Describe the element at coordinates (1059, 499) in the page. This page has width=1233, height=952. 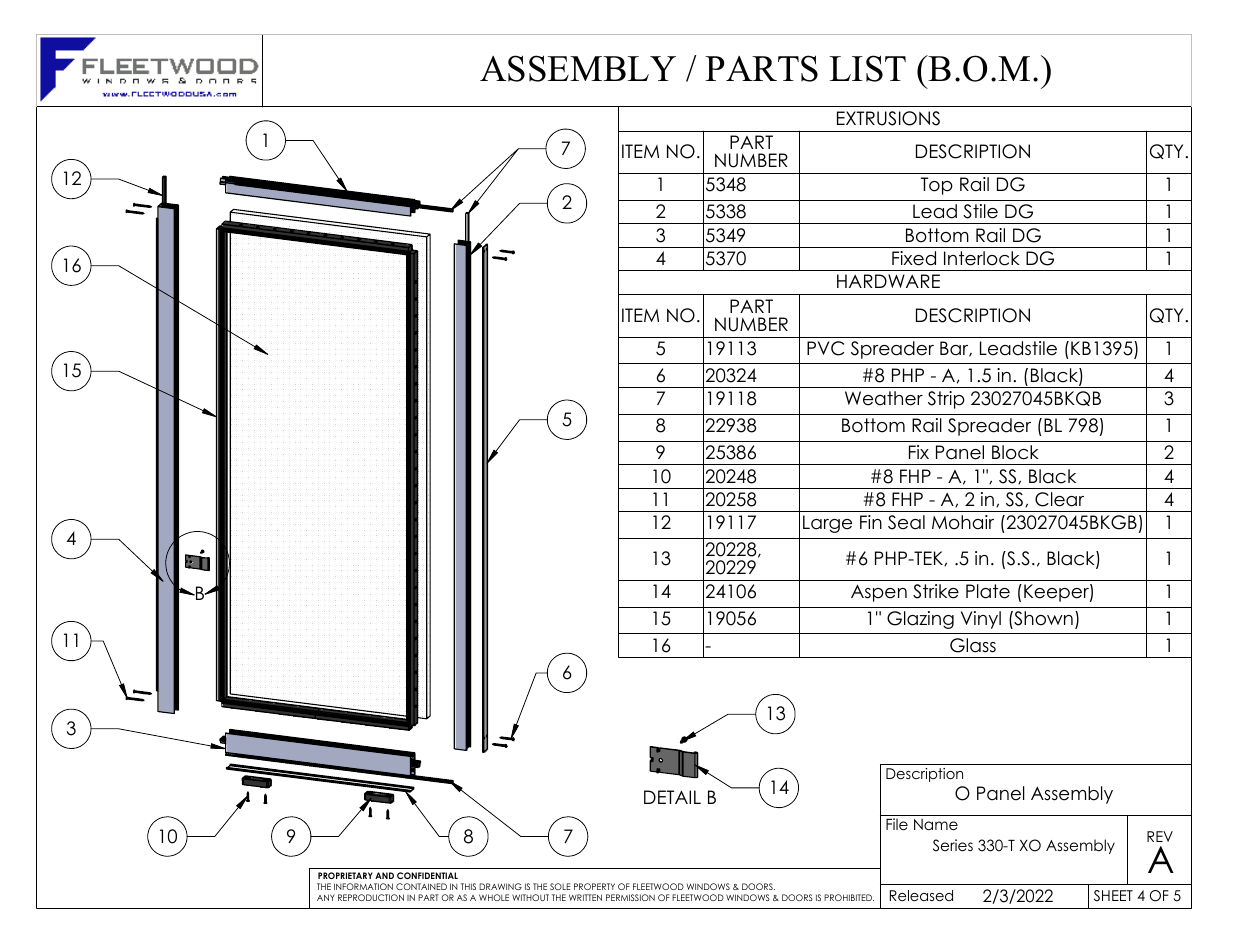
I see `Clear` at that location.
